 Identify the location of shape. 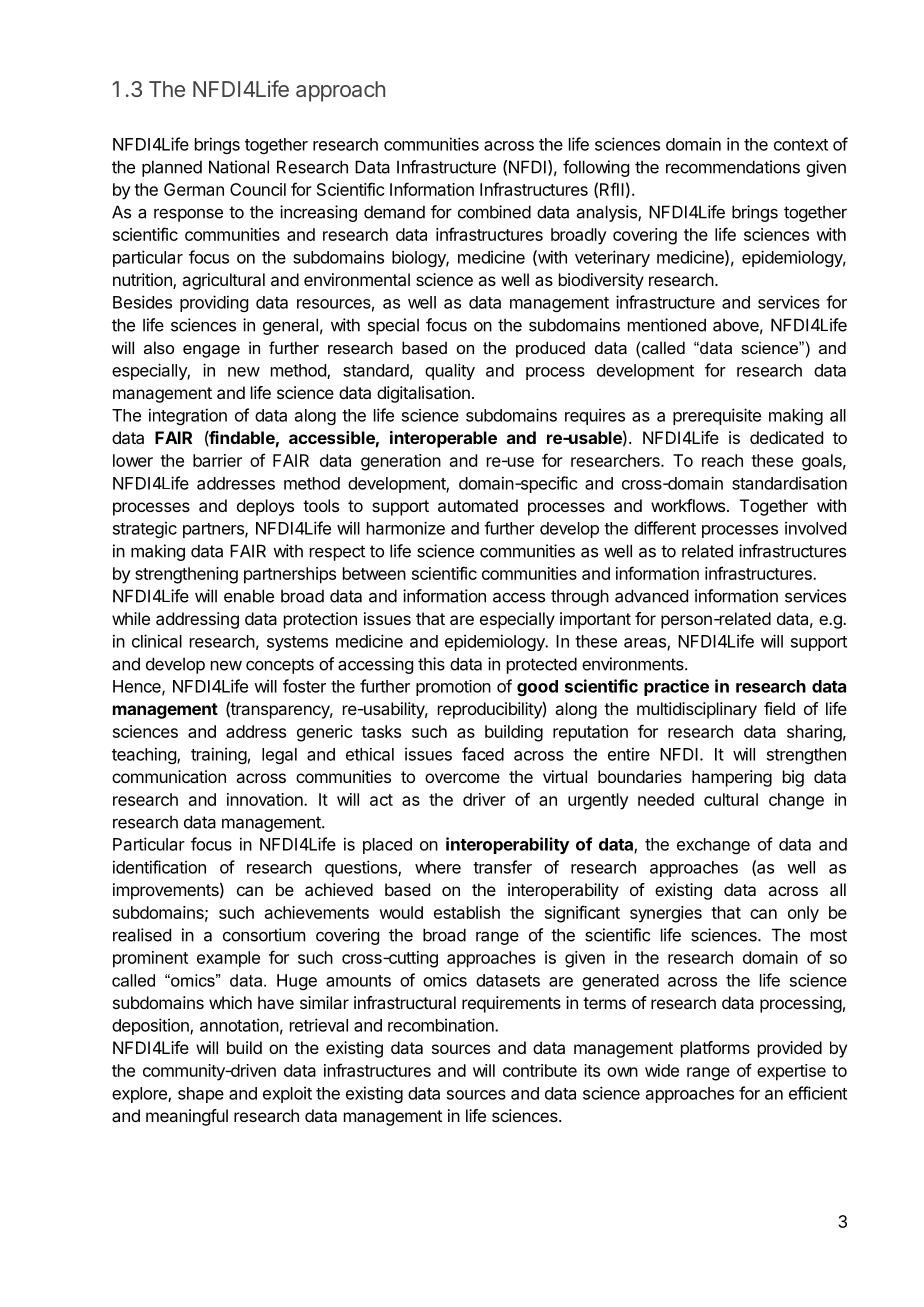
(201, 1095).
